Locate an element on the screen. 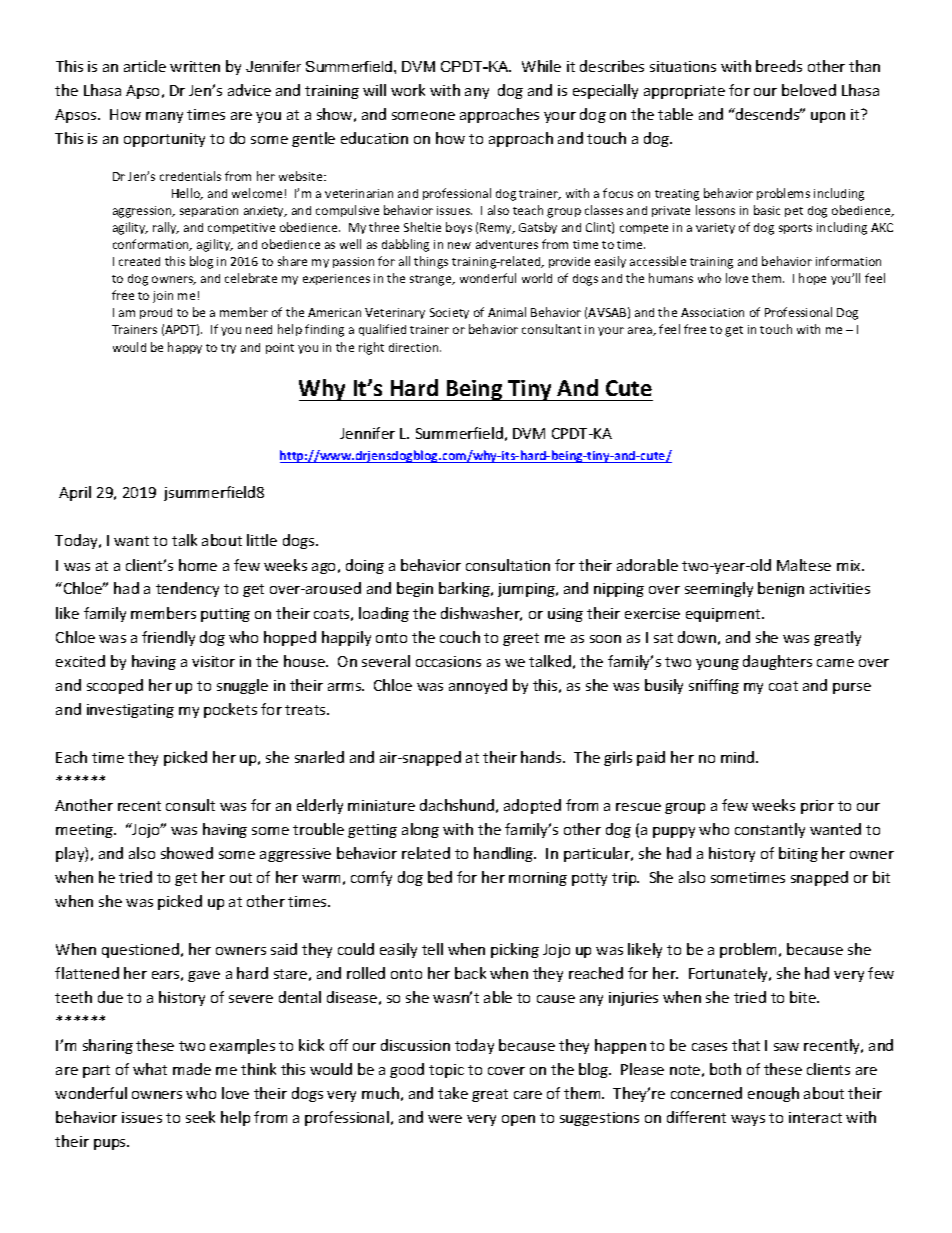 This screenshot has height=1233, width=952. breeds is located at coordinates (779, 66).
